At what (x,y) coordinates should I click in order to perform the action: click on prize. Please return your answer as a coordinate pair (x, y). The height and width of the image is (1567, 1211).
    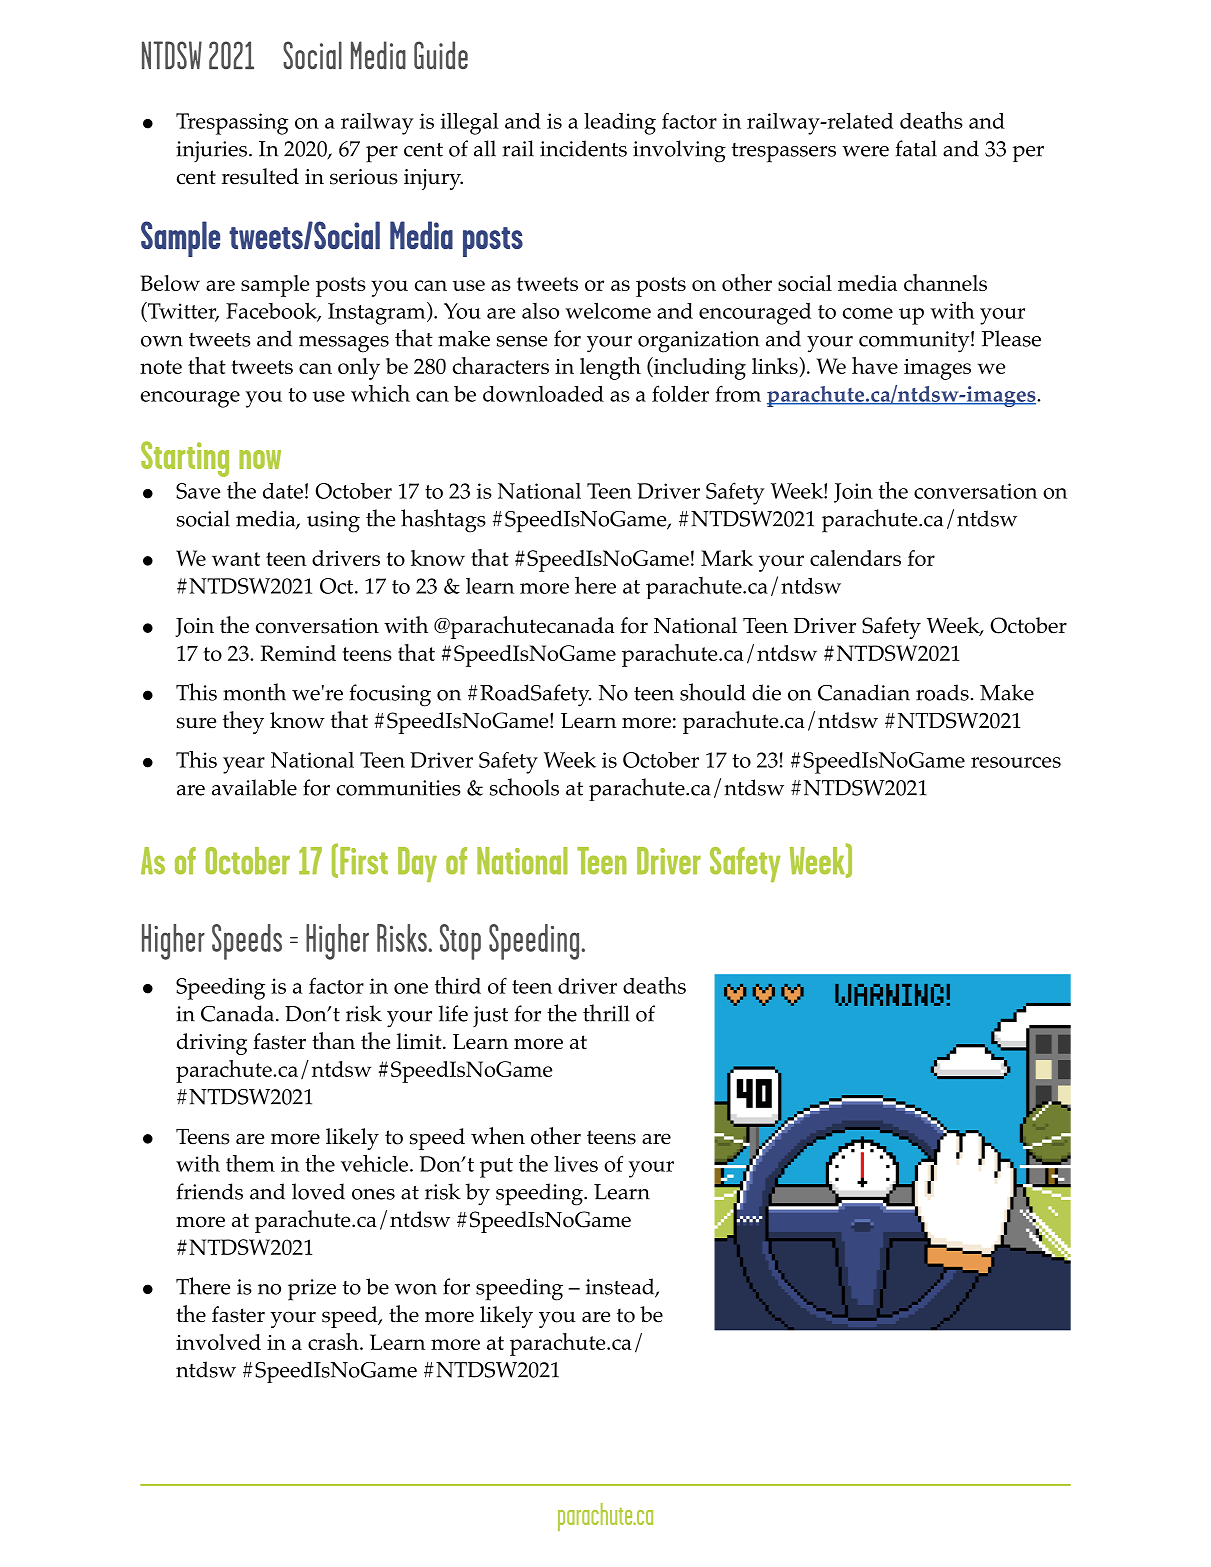
    Looking at the image, I should click on (312, 1290).
